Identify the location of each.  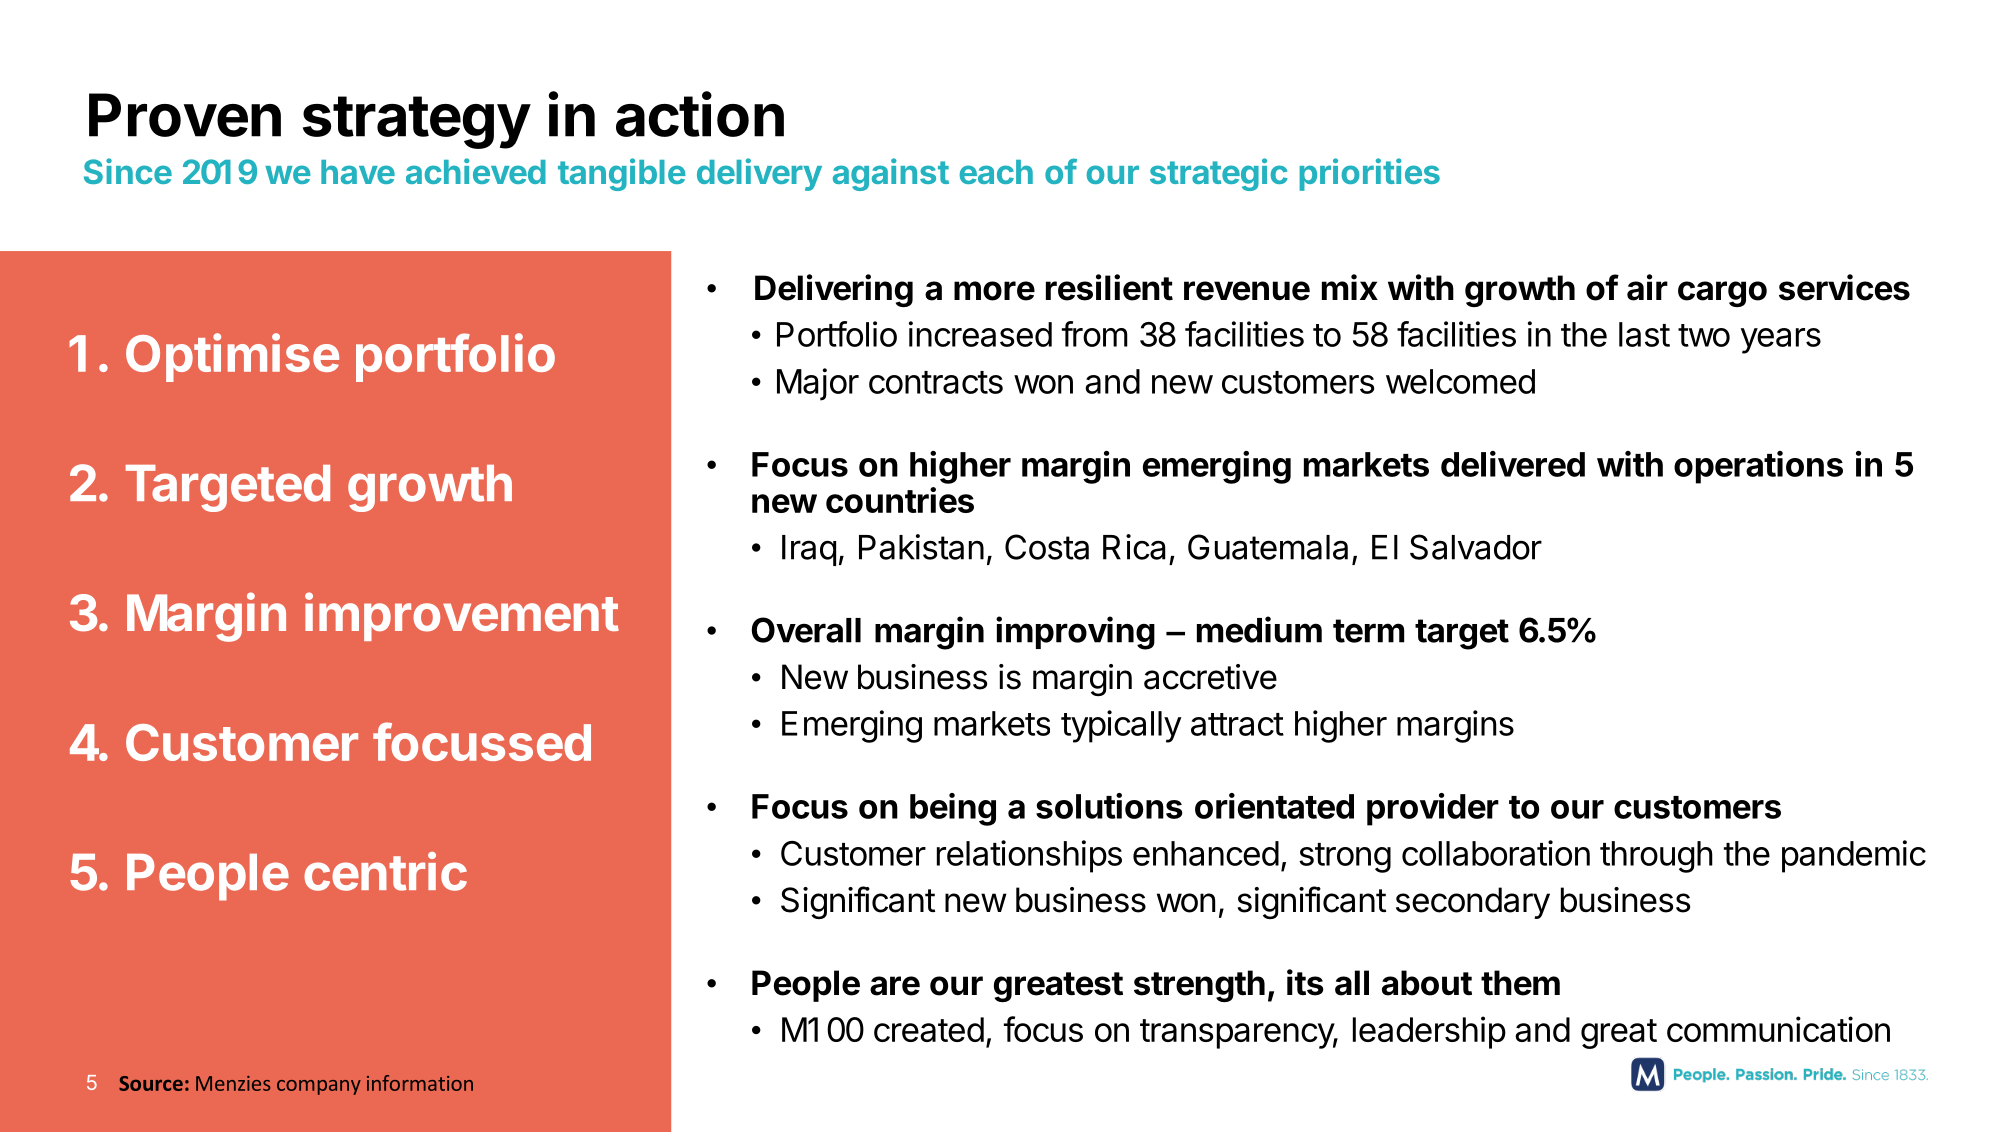
(996, 172).
